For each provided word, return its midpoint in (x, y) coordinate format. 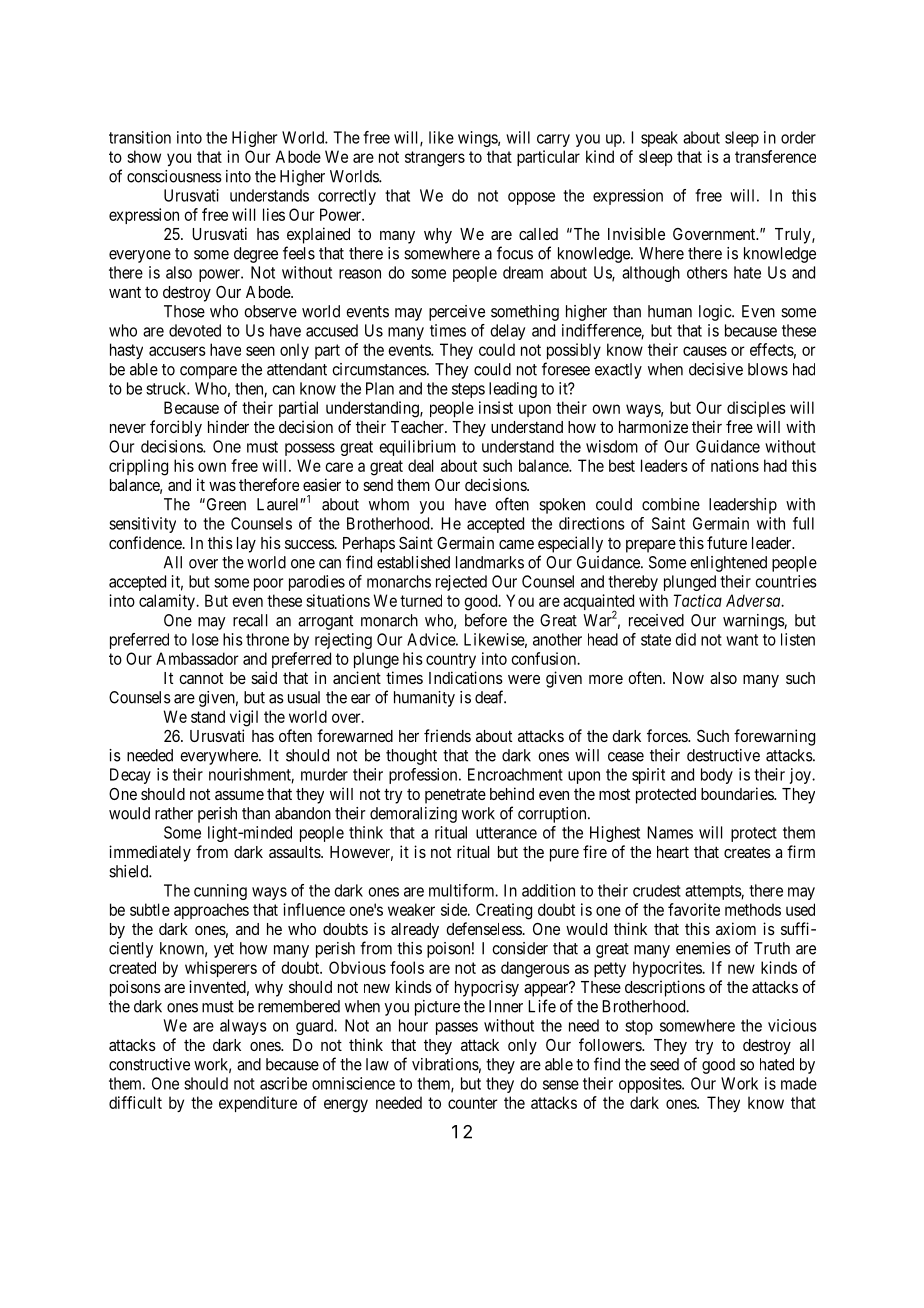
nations (735, 465)
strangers (435, 159)
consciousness (174, 176)
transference (775, 156)
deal (420, 465)
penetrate (455, 796)
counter (473, 1103)
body (717, 776)
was (222, 486)
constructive (149, 1064)
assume (239, 795)
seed (664, 1064)
